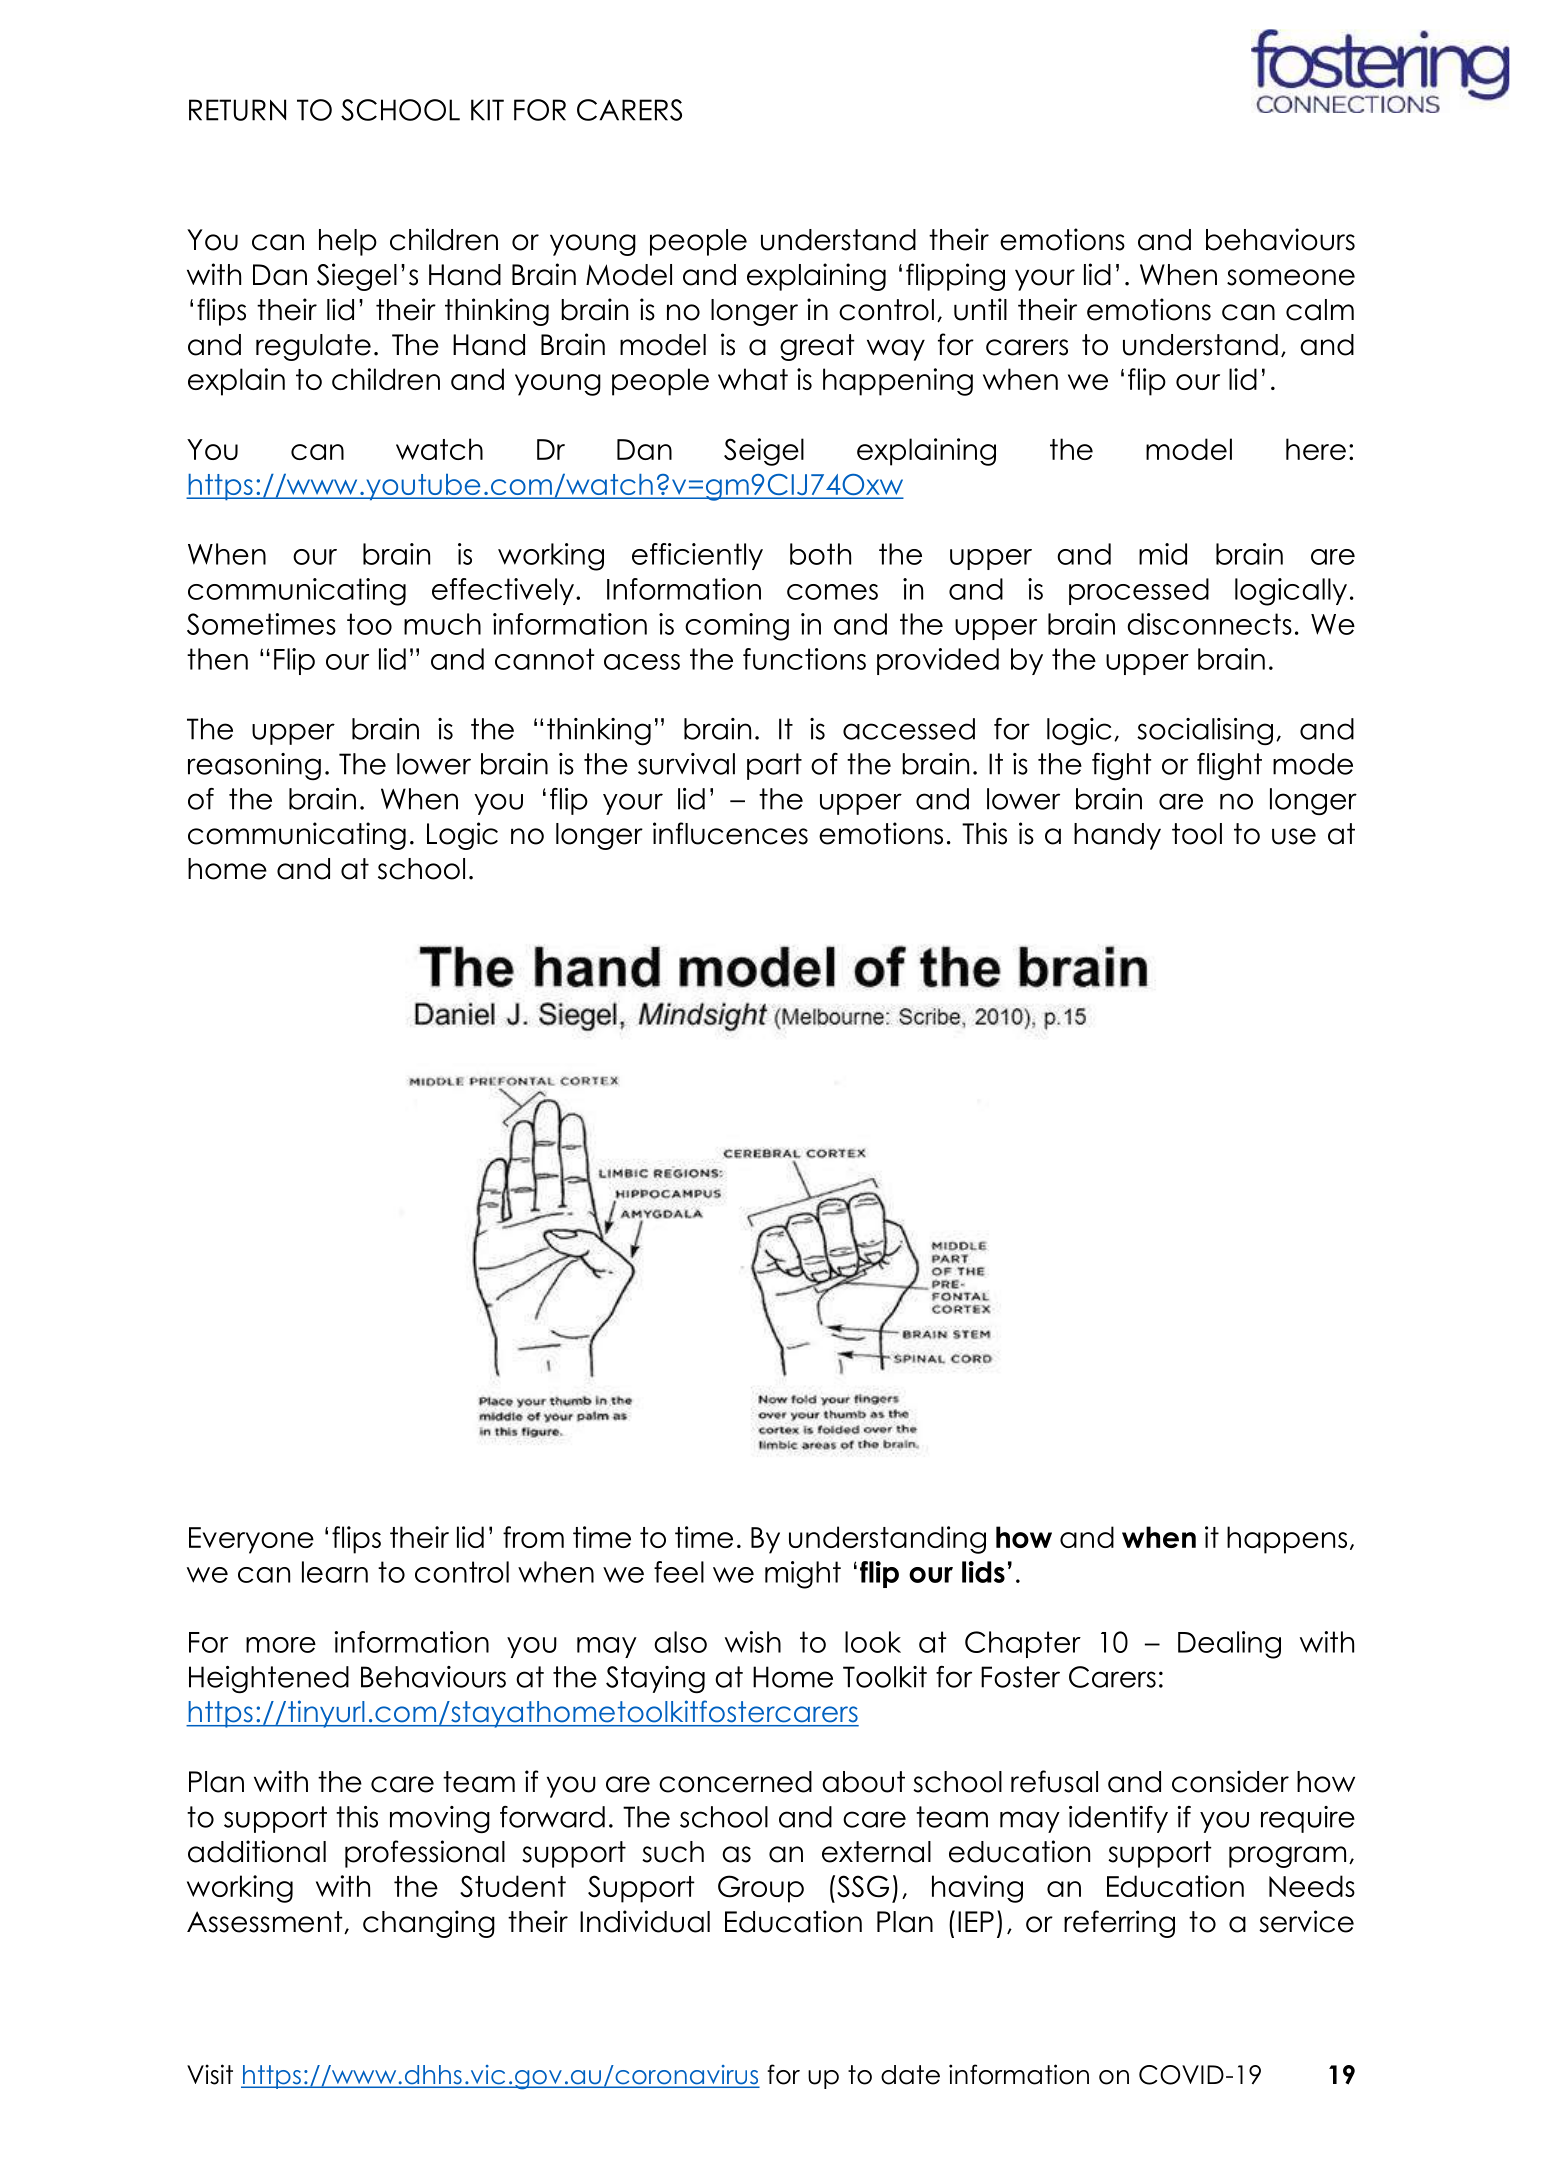  What do you see at coordinates (774, 766) in the document?
I see `part` at bounding box center [774, 766].
